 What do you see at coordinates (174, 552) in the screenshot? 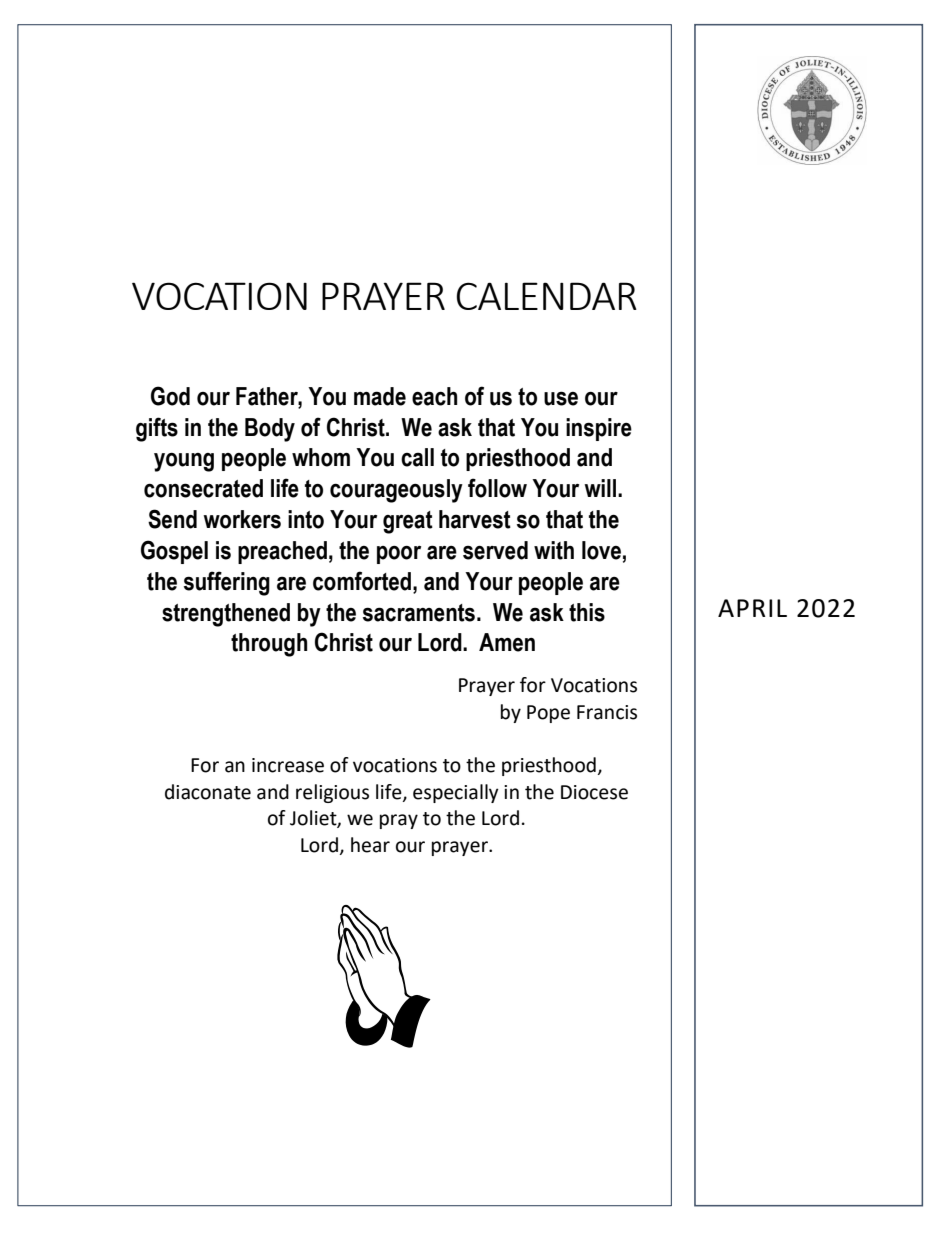
I see `Gospel` at bounding box center [174, 552].
